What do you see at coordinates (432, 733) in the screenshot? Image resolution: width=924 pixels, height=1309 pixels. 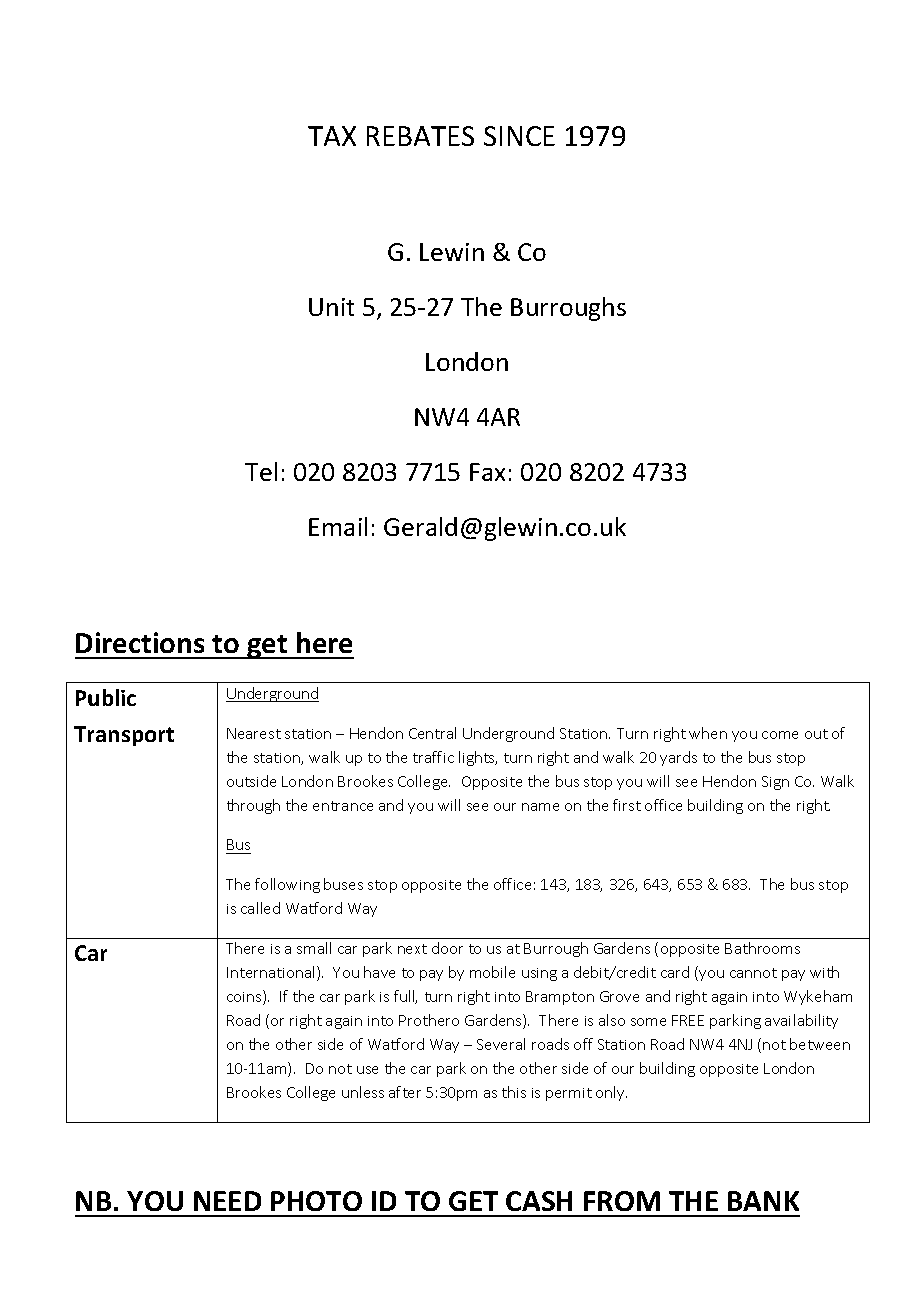 I see `Central` at bounding box center [432, 733].
